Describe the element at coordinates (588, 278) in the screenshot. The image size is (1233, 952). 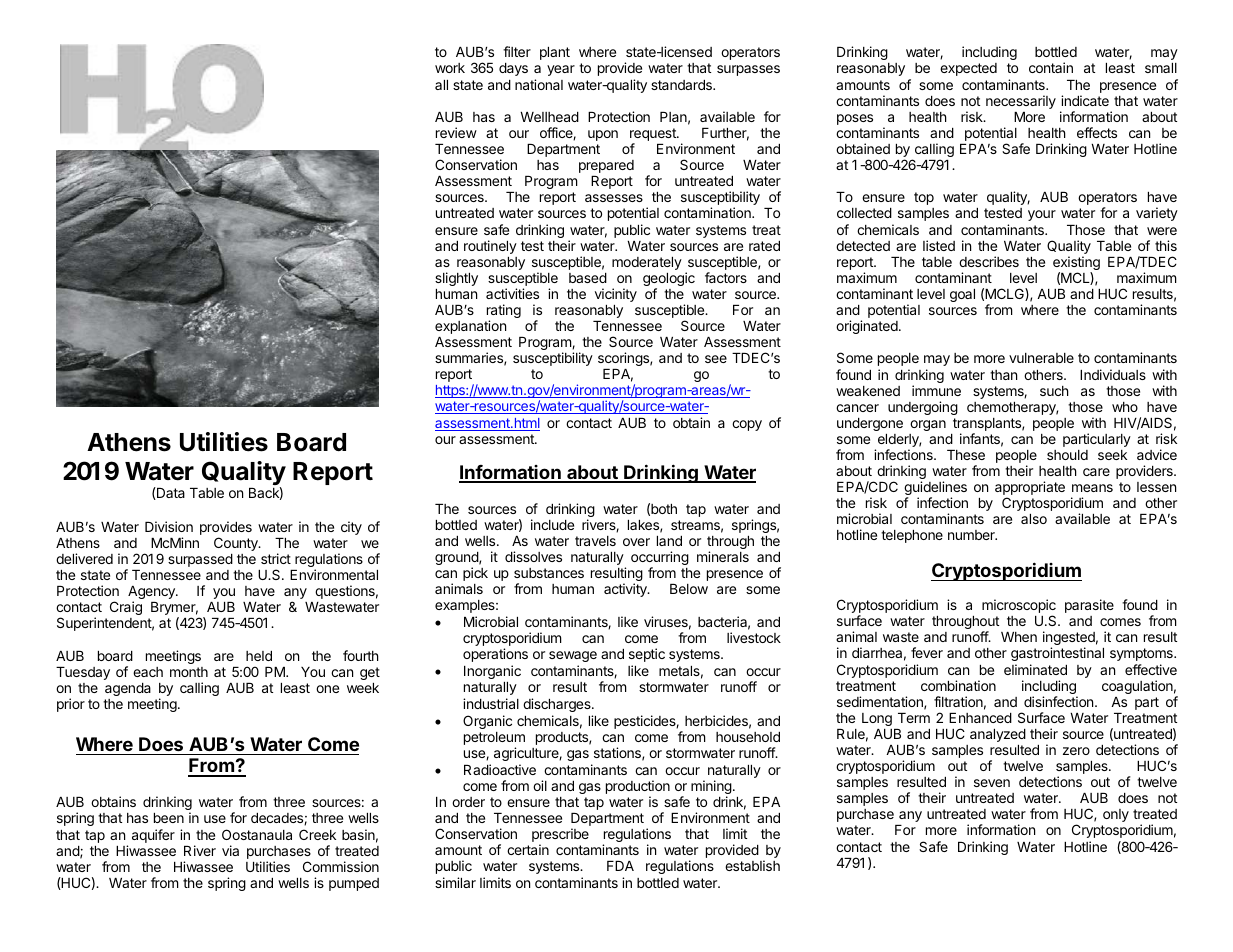
I see `based` at that location.
